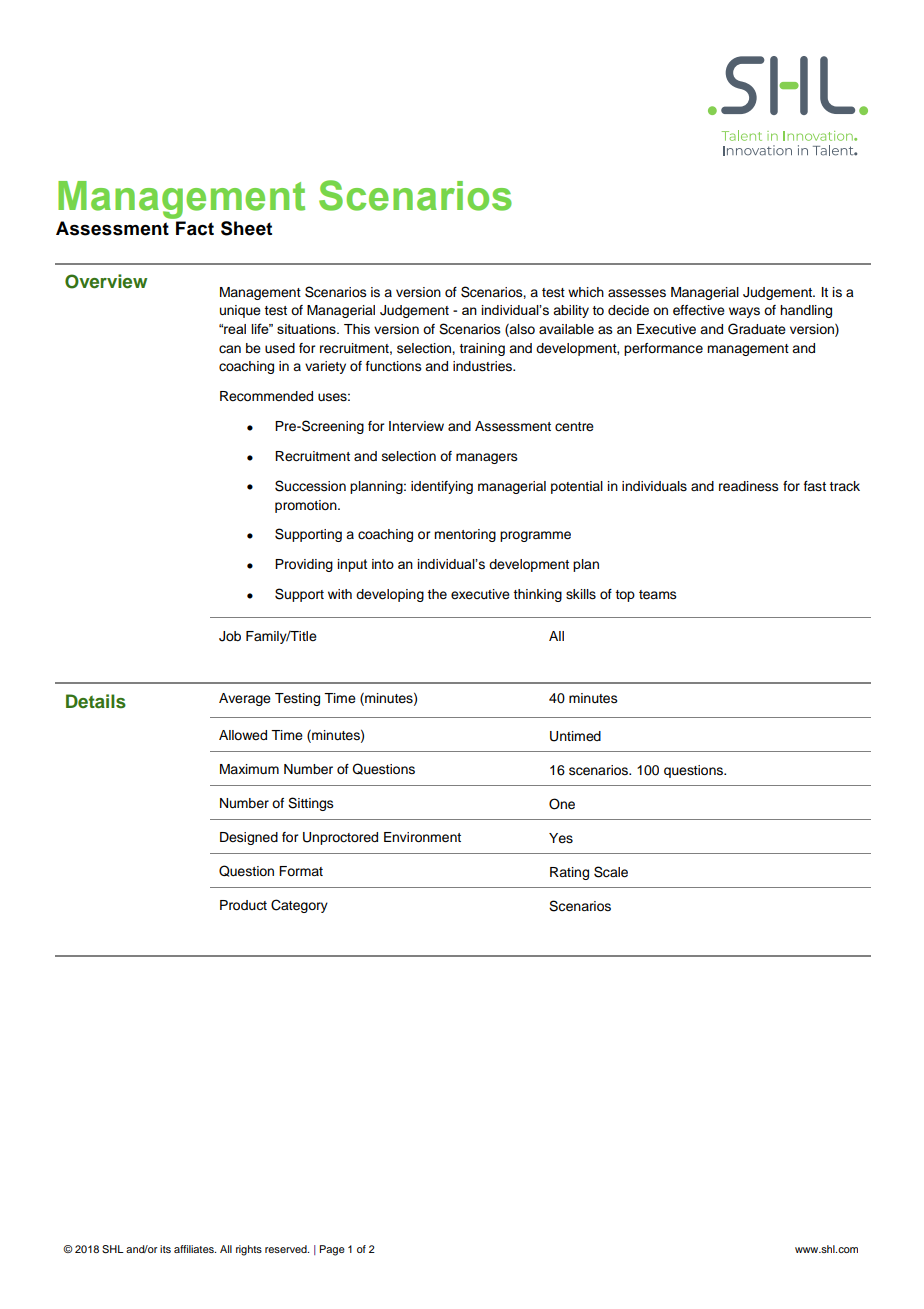 Image resolution: width=924 pixels, height=1309 pixels. What do you see at coordinates (744, 312) in the image?
I see `ways` at bounding box center [744, 312].
